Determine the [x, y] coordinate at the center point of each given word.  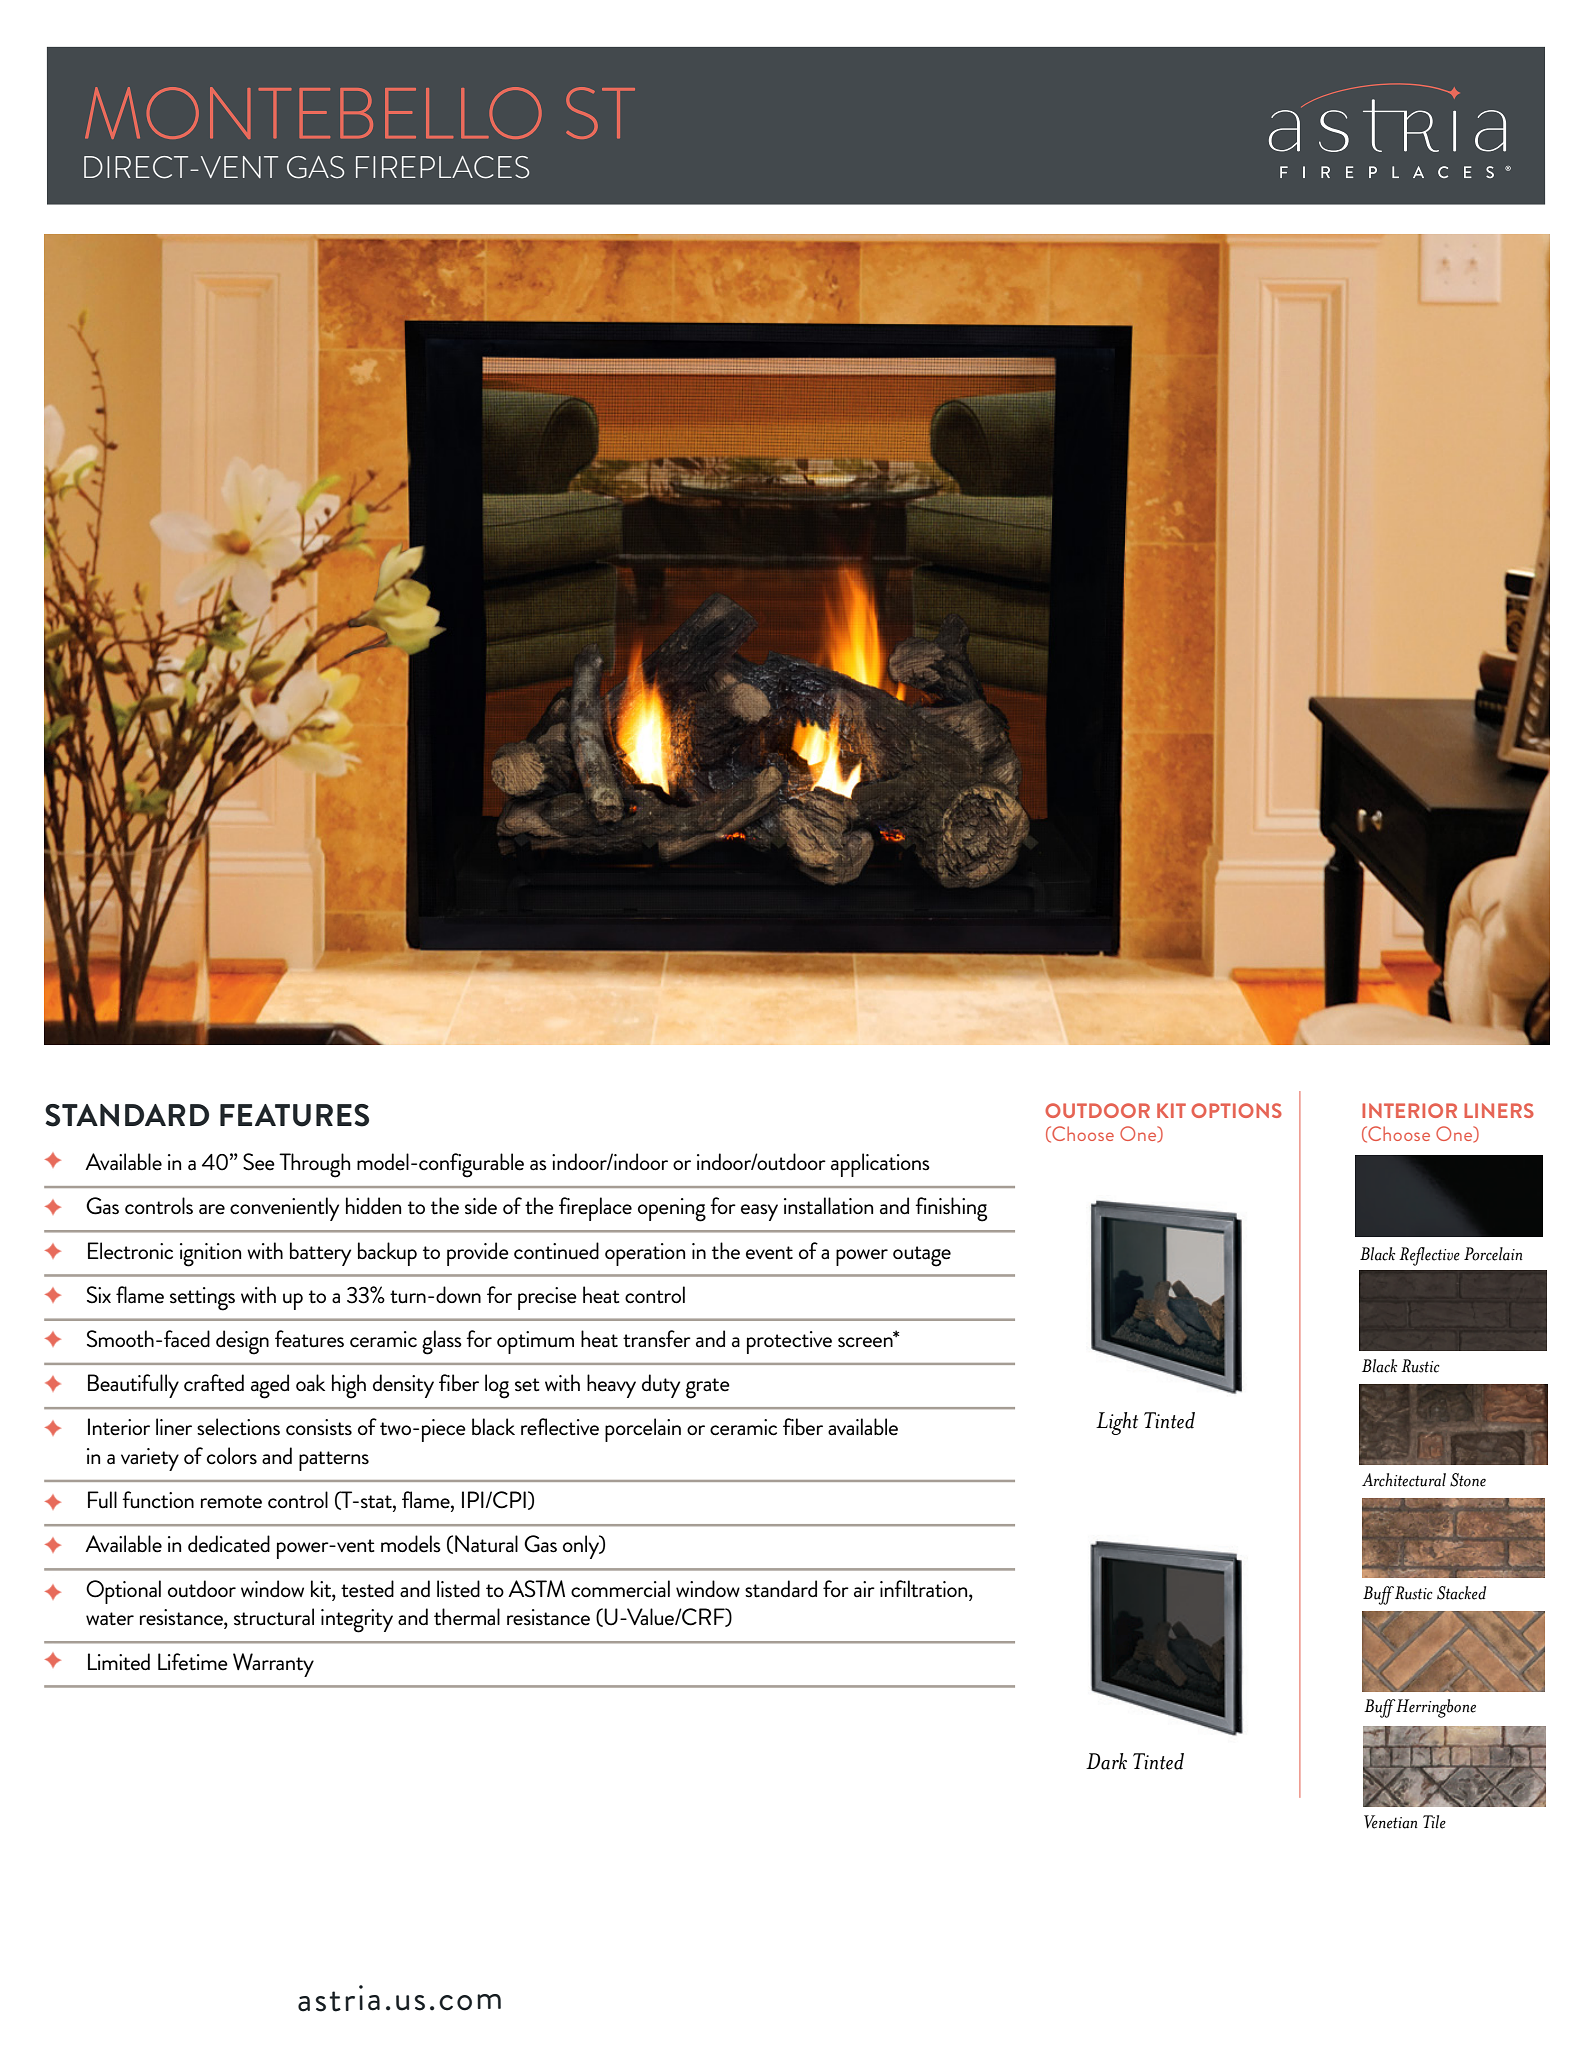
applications [880, 1165]
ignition [210, 1255]
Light [1117, 1423]
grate [708, 1388]
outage [922, 1256]
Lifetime [193, 1662]
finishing [951, 1209]
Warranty [273, 1665]
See [259, 1162]
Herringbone [1436, 1708]
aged [270, 1386]
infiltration [925, 1589]
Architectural [1404, 1480]
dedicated [229, 1544]
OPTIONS [1236, 1110]
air [864, 1589]
